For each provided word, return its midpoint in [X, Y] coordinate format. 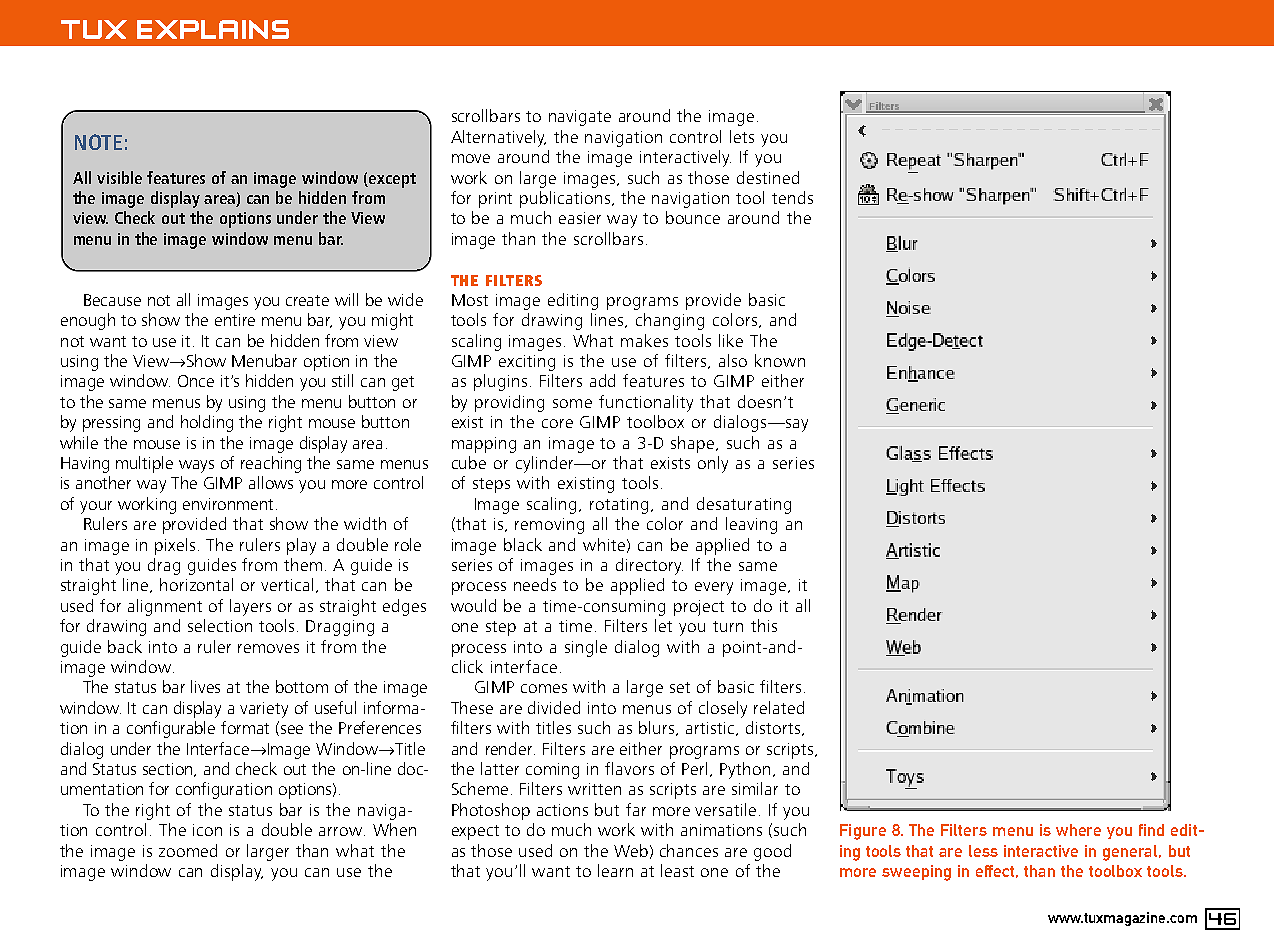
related [779, 707]
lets [742, 136]
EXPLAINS [213, 29]
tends [792, 197]
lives [205, 686]
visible [119, 177]
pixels [175, 546]
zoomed [188, 850]
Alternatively [498, 138]
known [780, 360]
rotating [621, 506]
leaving [751, 525]
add [602, 380]
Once [196, 381]
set [680, 687]
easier [580, 218]
